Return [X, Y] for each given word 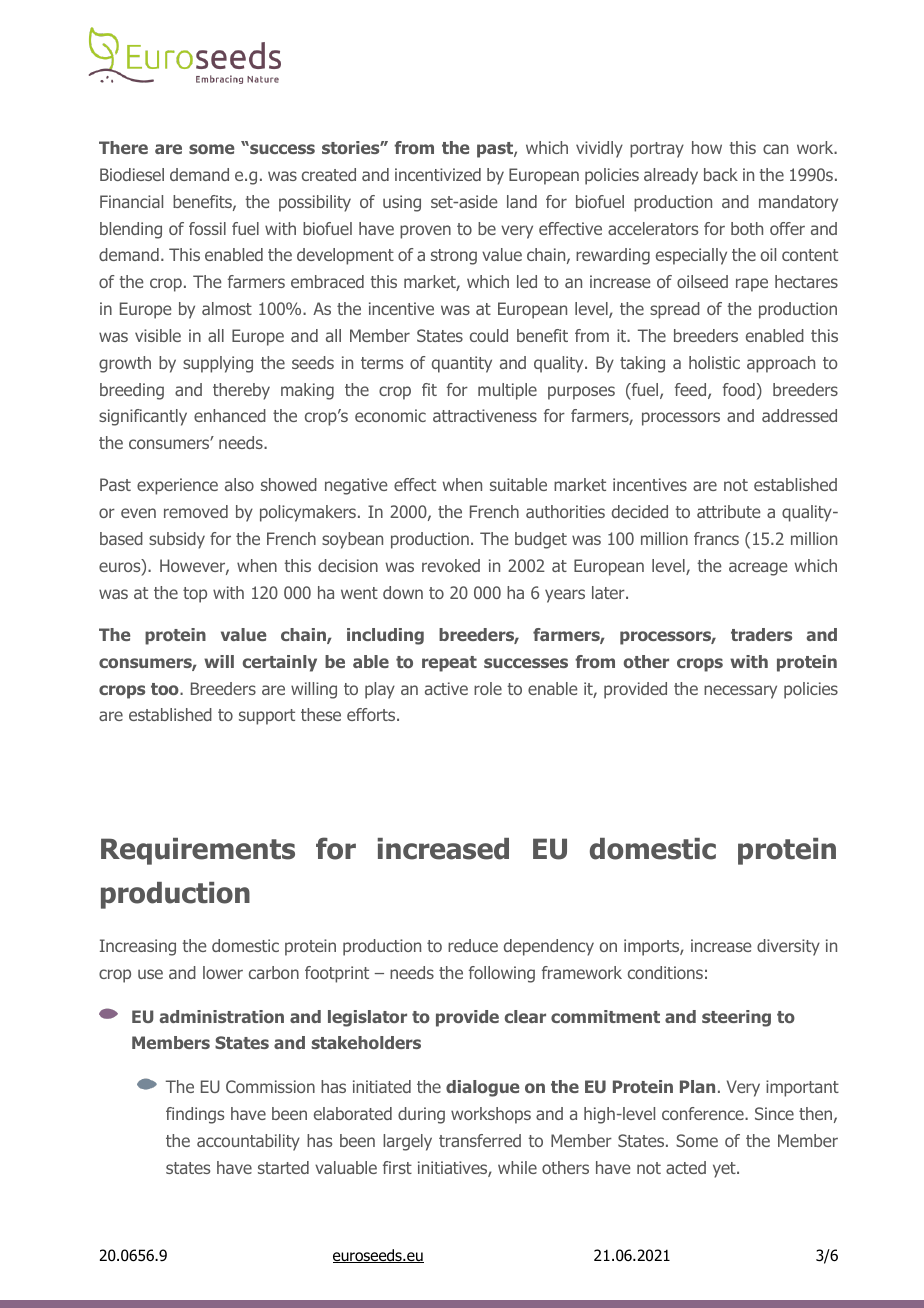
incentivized [438, 174]
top [195, 595]
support [267, 717]
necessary [740, 692]
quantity [462, 364]
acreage [758, 569]
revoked [451, 565]
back [721, 174]
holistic [714, 362]
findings [195, 1115]
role [488, 688]
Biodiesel [132, 174]
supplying [218, 364]
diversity [788, 947]
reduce [473, 945]
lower [223, 972]
